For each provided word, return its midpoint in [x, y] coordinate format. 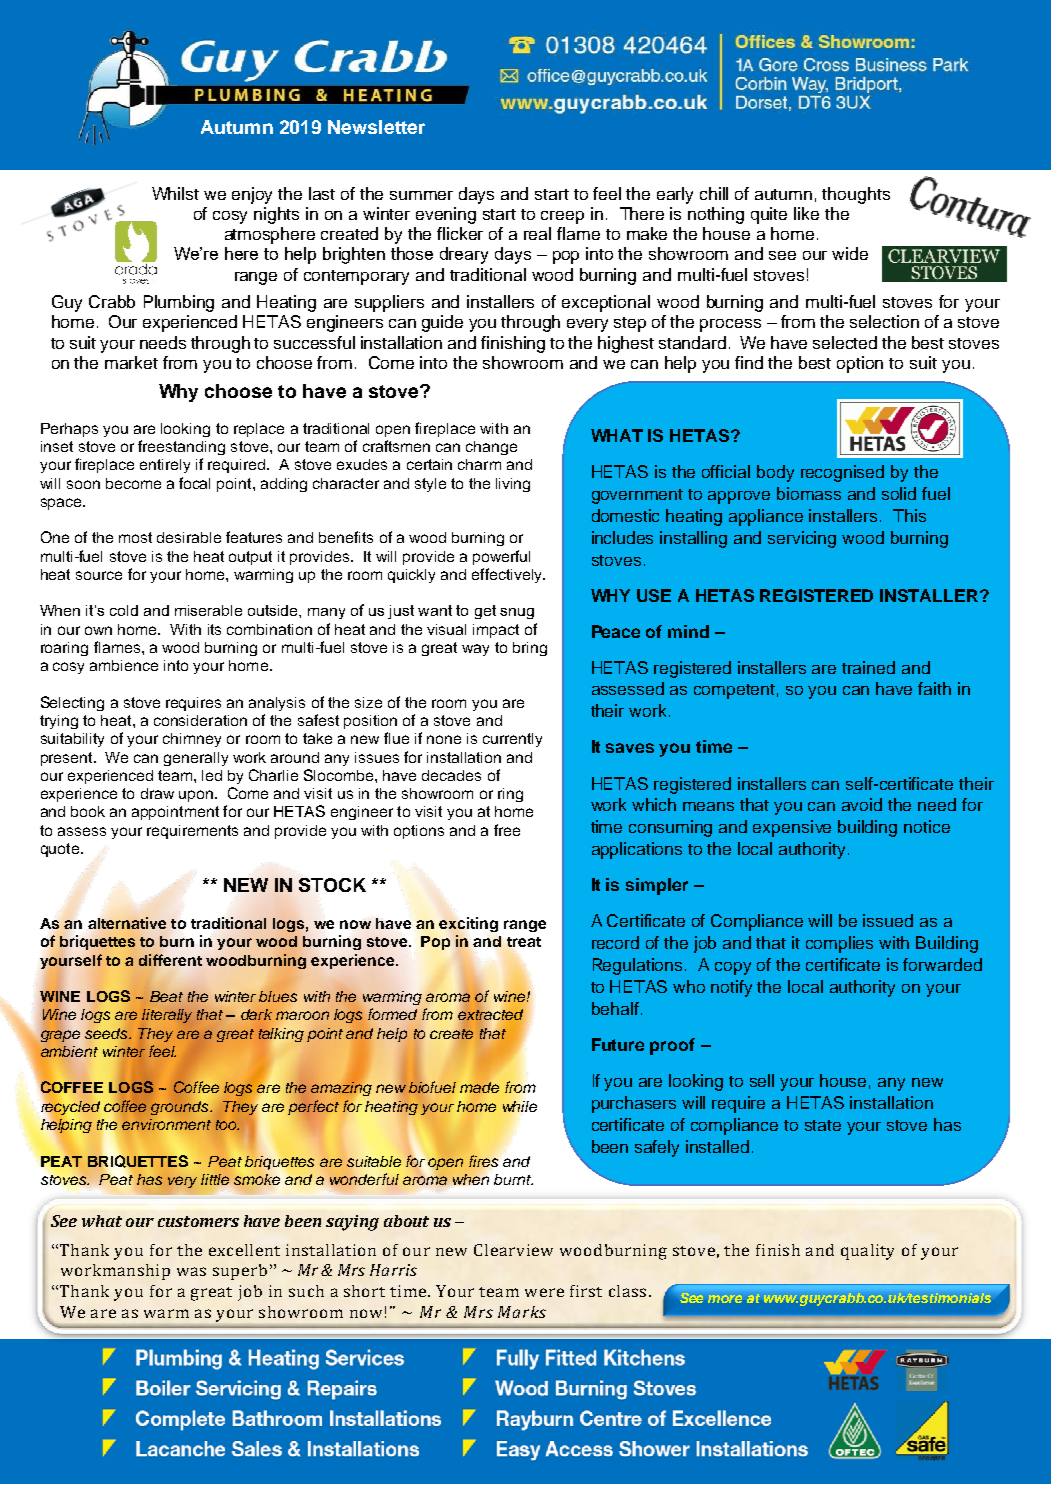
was [191, 1271]
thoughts [856, 195]
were [544, 1292]
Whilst [175, 193]
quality [867, 1252]
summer [421, 195]
